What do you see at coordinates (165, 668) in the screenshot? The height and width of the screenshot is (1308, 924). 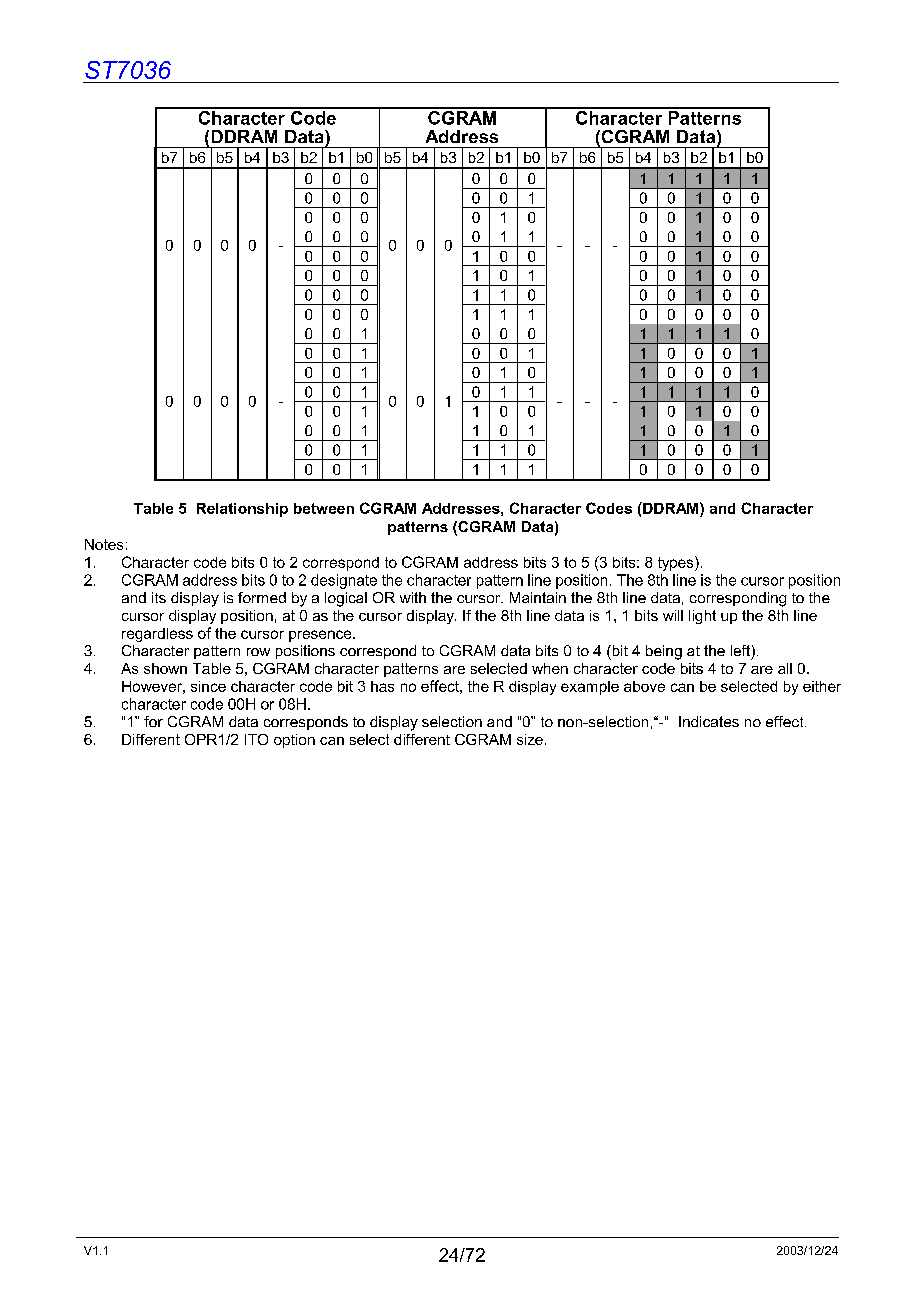 I see `shown` at bounding box center [165, 668].
